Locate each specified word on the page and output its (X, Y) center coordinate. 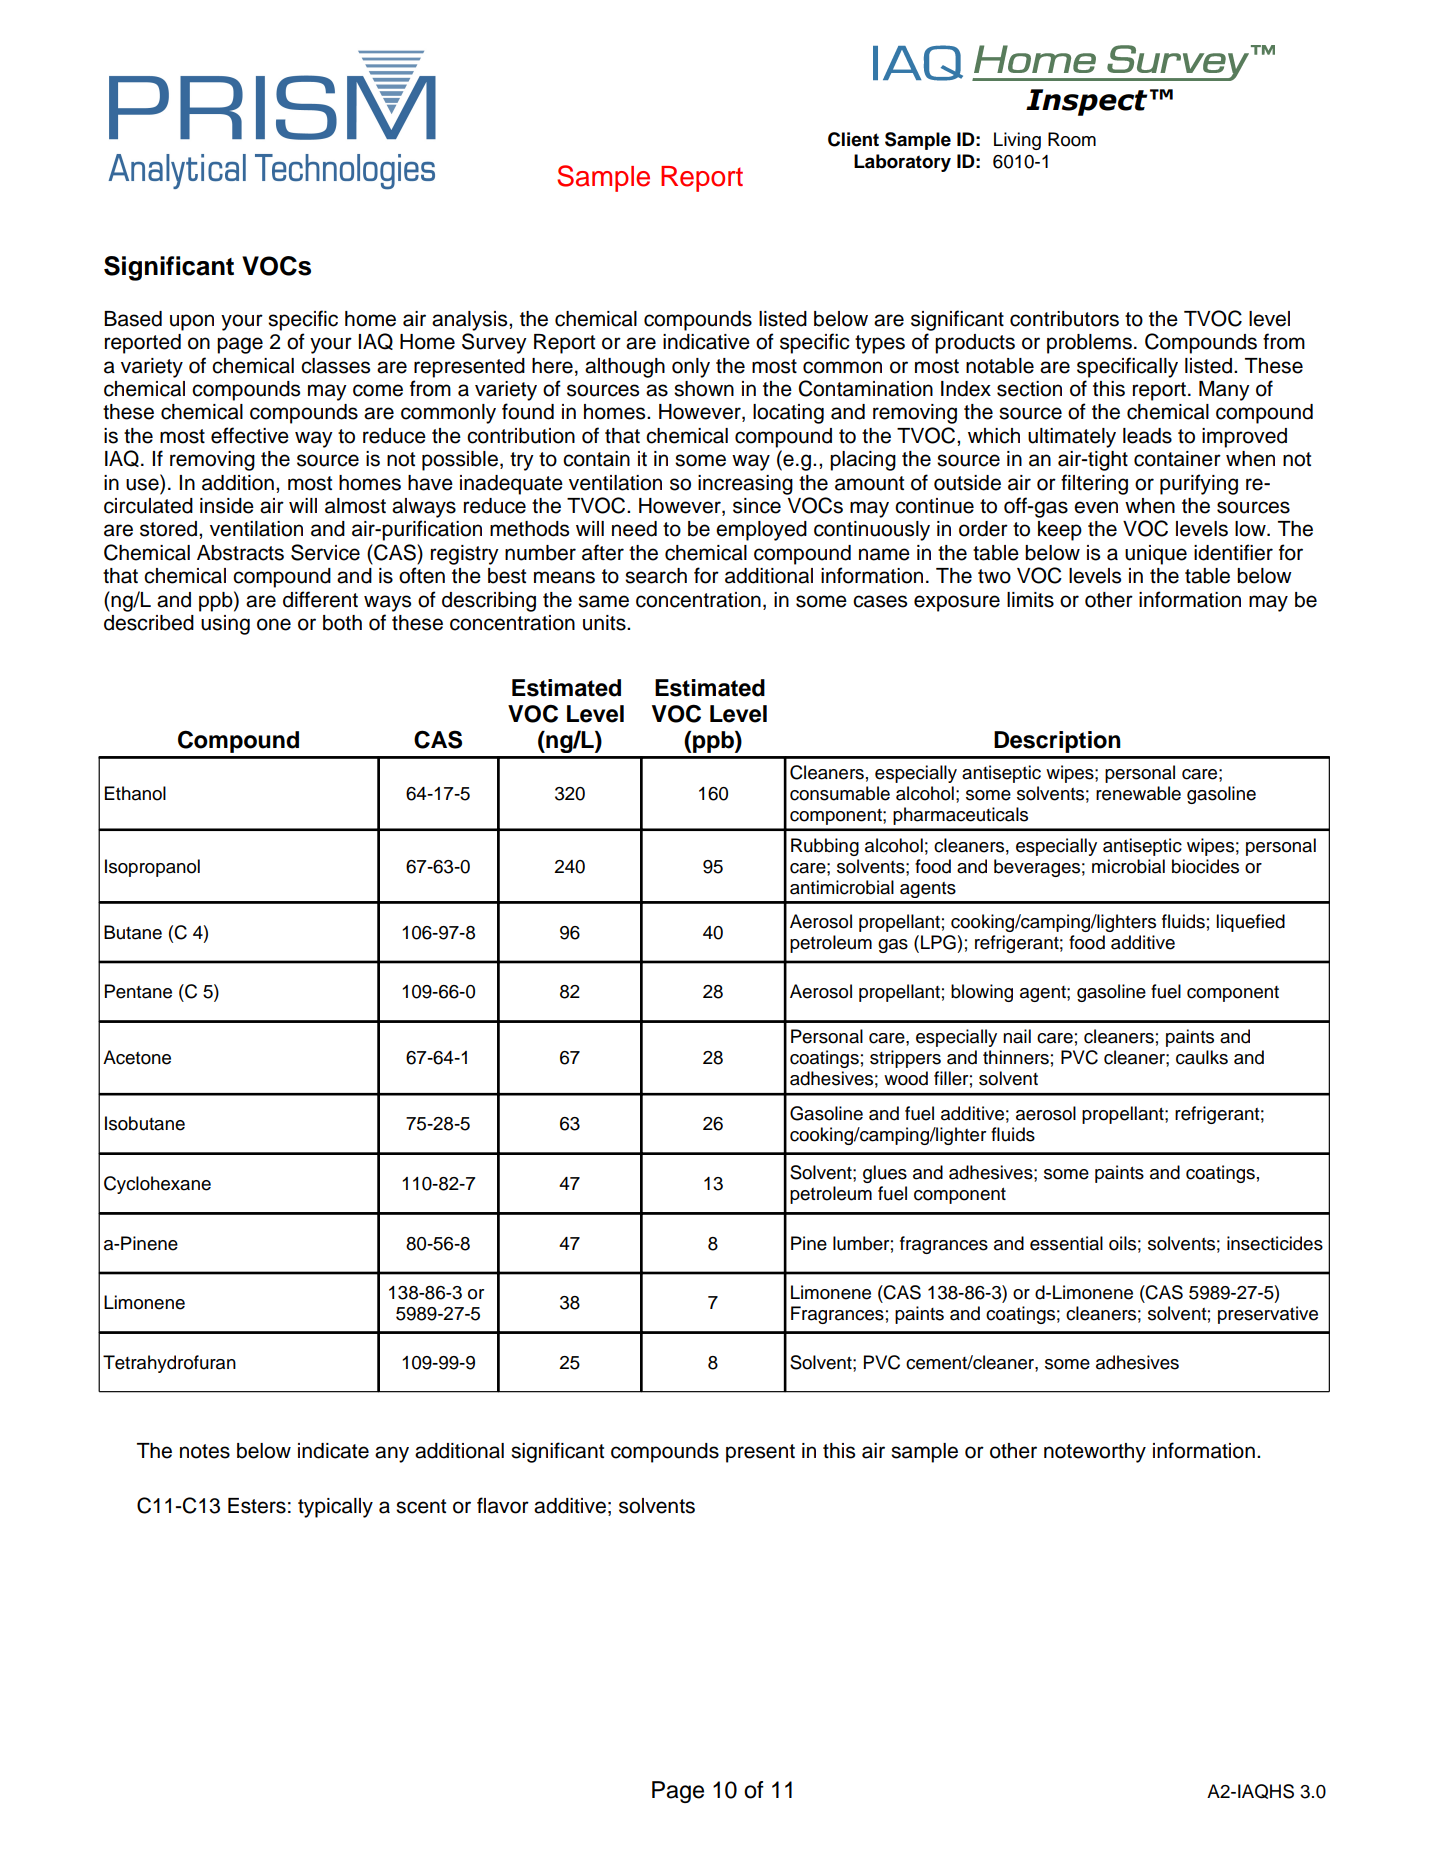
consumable (840, 793)
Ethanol (135, 793)
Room (1072, 139)
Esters (257, 1506)
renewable (1138, 793)
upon (192, 322)
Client (853, 139)
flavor (503, 1505)
